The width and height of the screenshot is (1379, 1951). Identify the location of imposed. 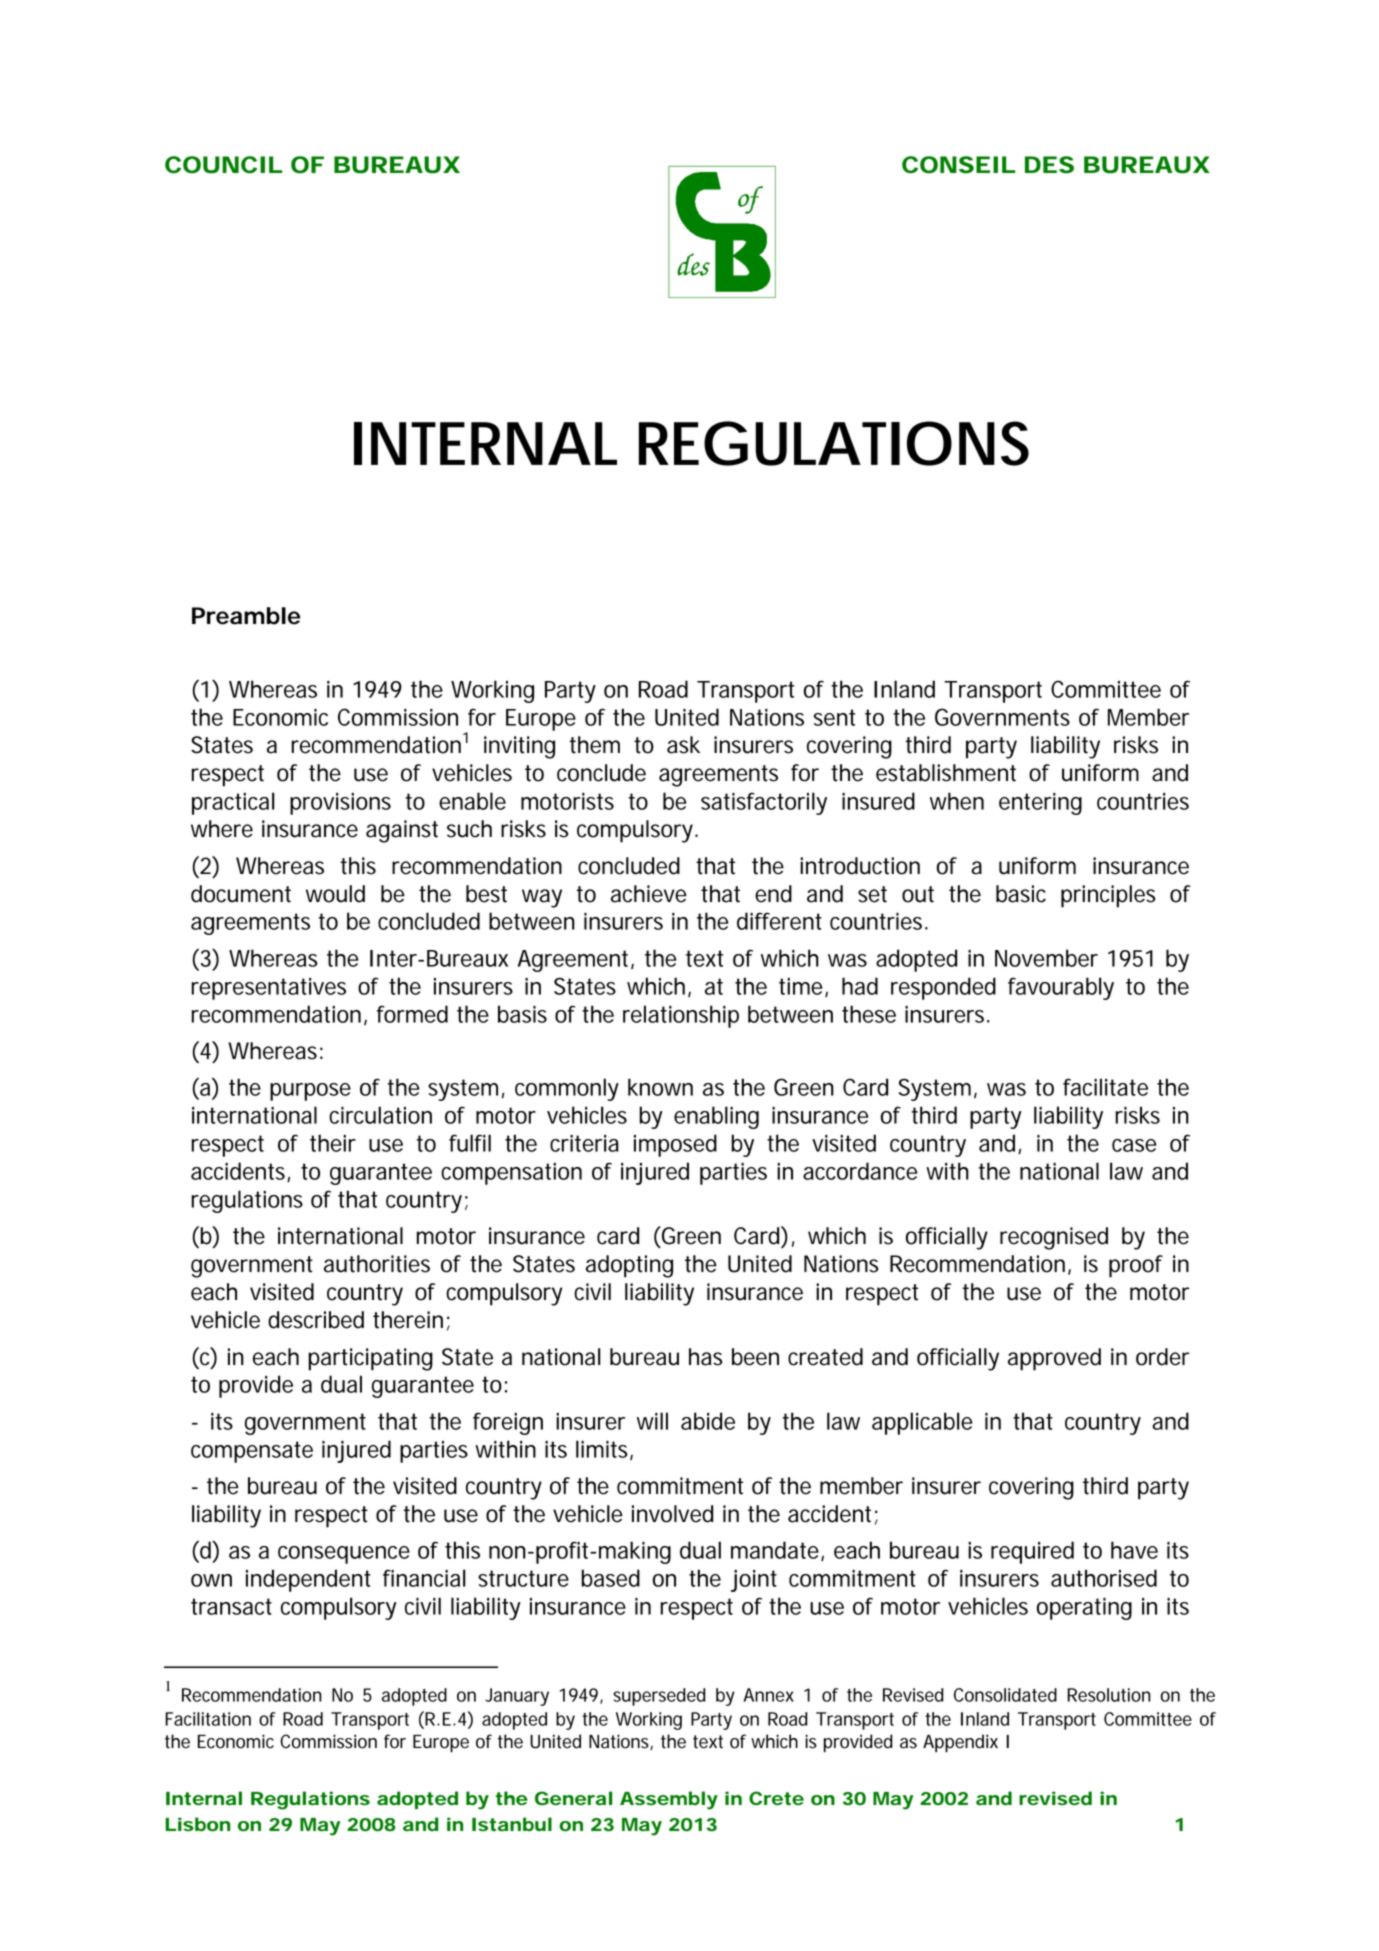
(675, 1145).
